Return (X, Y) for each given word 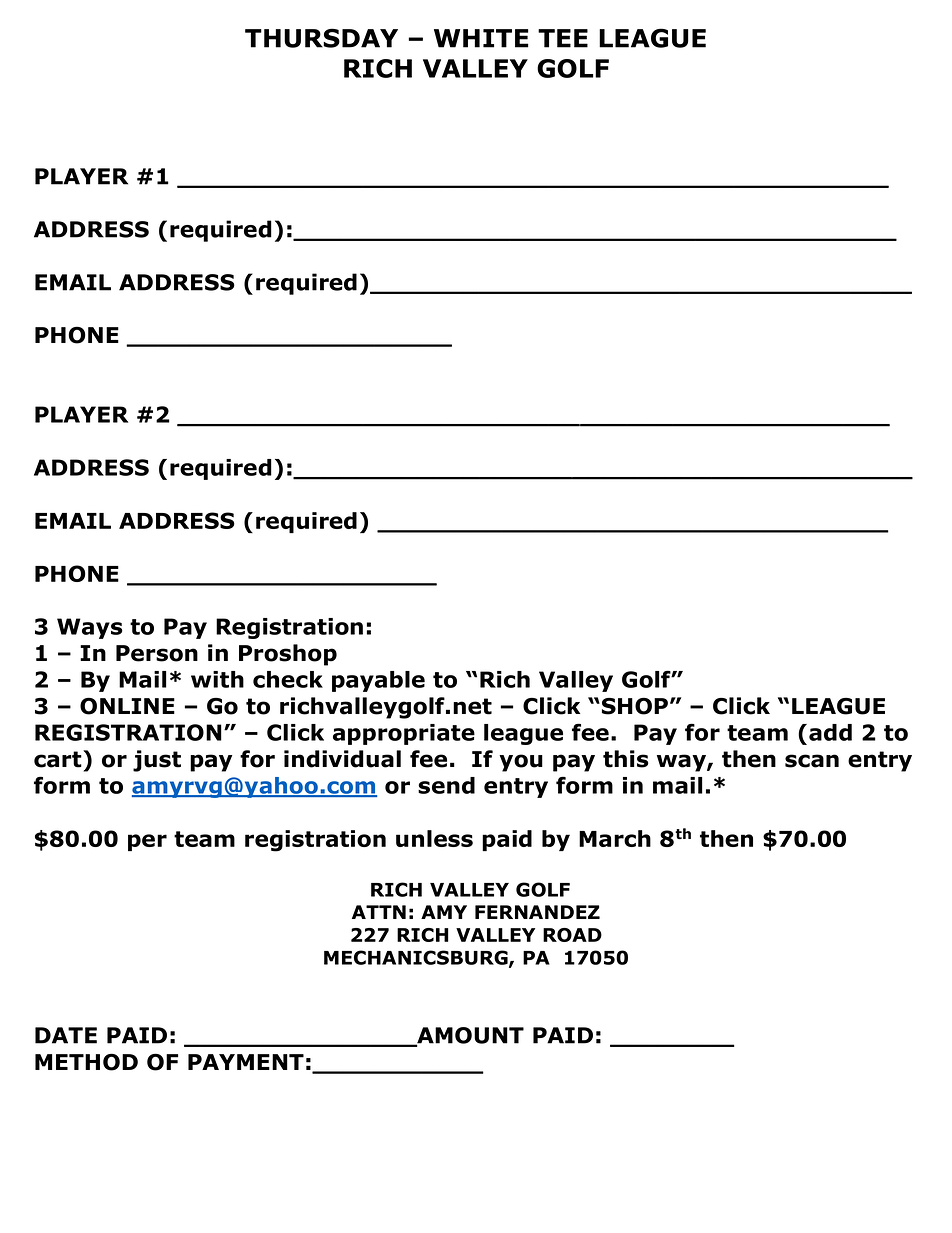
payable (378, 681)
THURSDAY (321, 38)
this (626, 759)
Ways (90, 628)
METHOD (86, 1062)
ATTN (379, 912)
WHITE (481, 38)
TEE (563, 38)
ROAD (572, 935)
